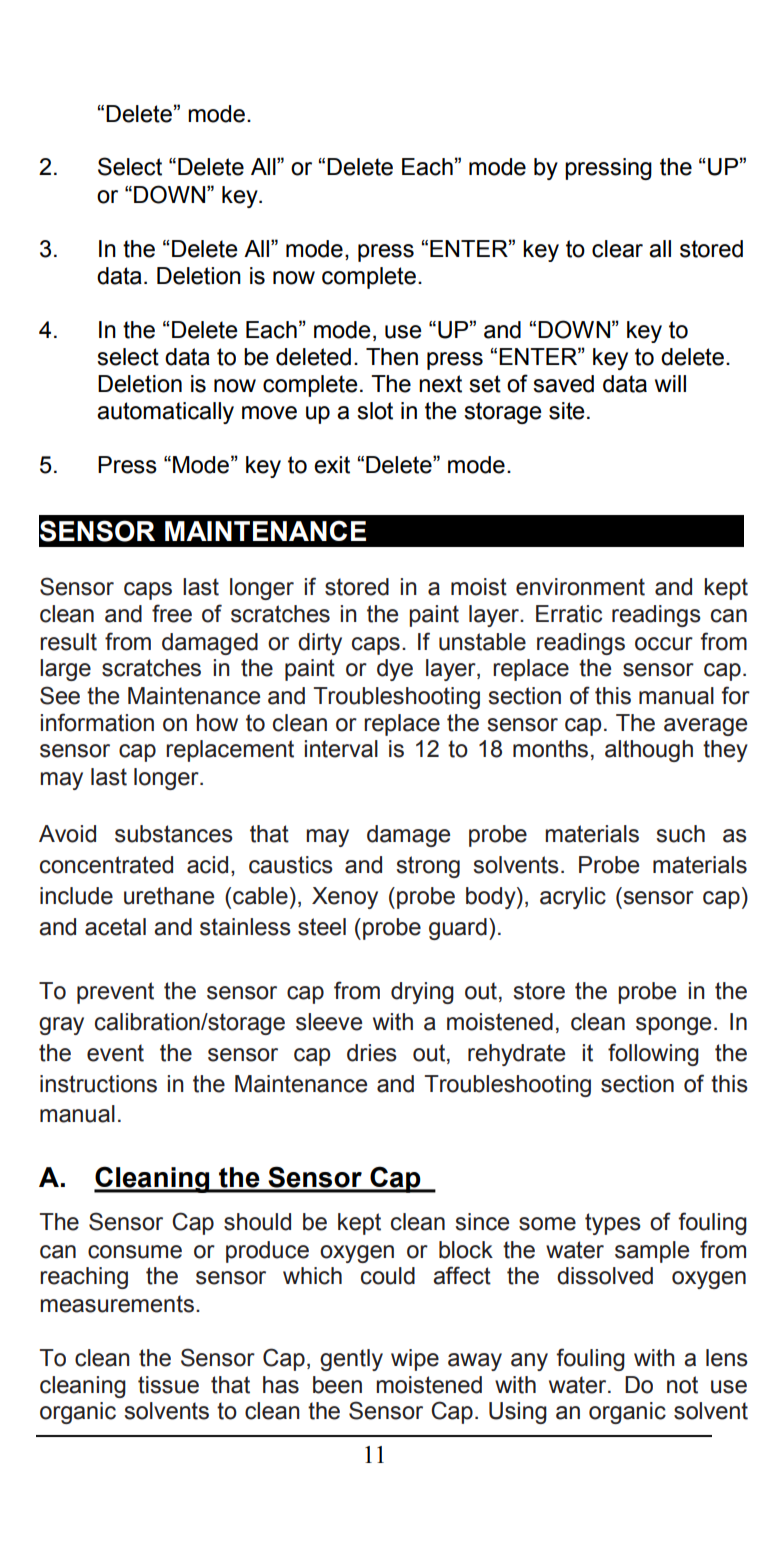  What do you see at coordinates (573, 898) in the document?
I see `acrylic` at bounding box center [573, 898].
